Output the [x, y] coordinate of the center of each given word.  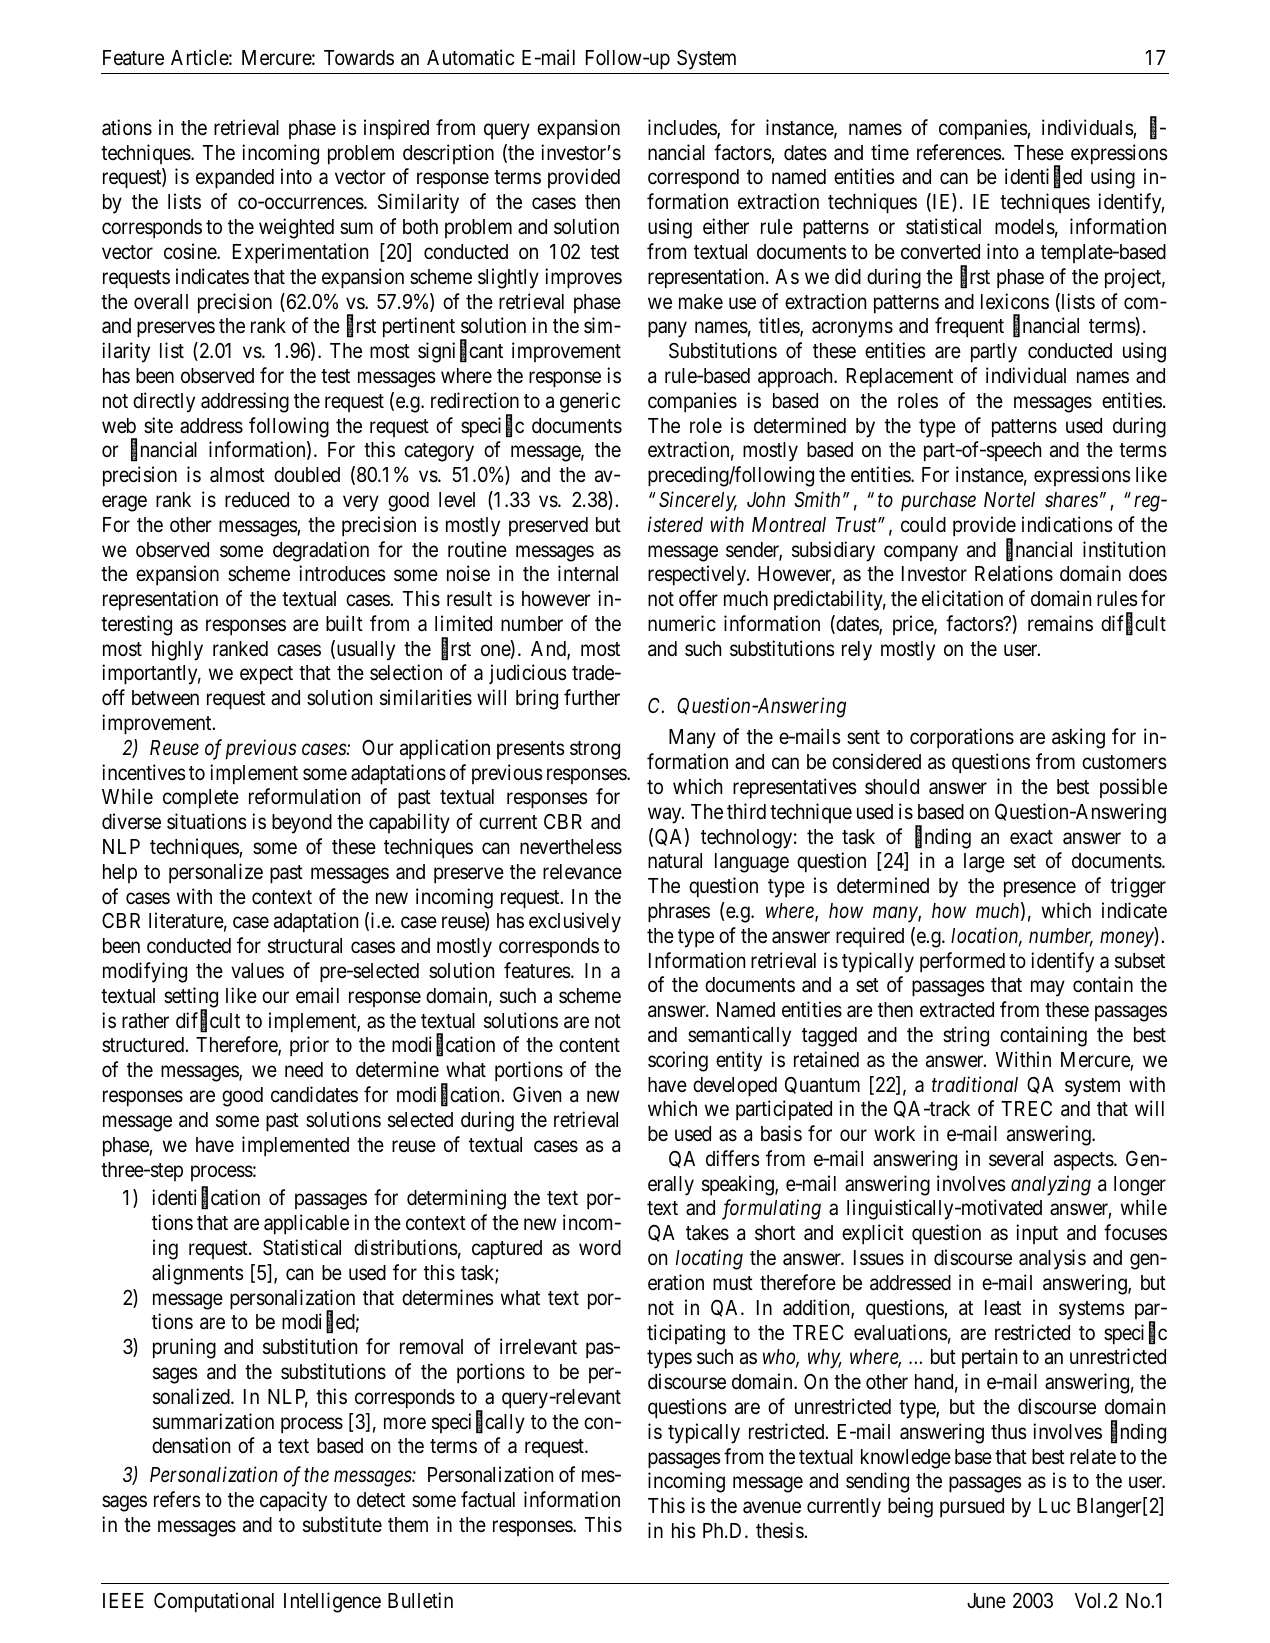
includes [683, 128]
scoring [678, 1061]
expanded [235, 179]
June [986, 1601]
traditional [975, 1084]
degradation [321, 551]
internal [588, 573]
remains [1060, 623]
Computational [214, 1602]
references [959, 152]
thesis [780, 1530]
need [304, 1070]
